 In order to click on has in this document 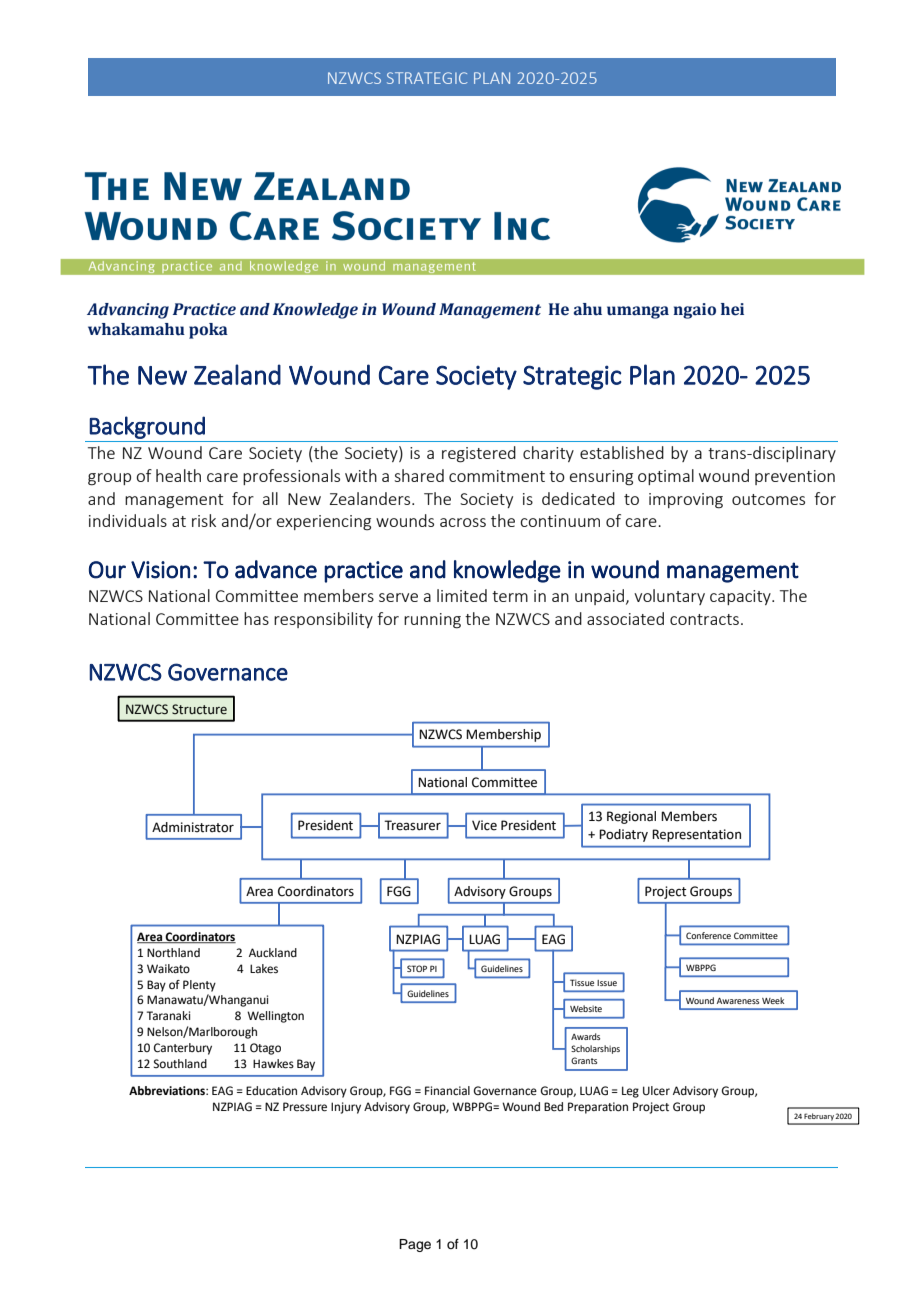, I will do `click(256, 618)`.
